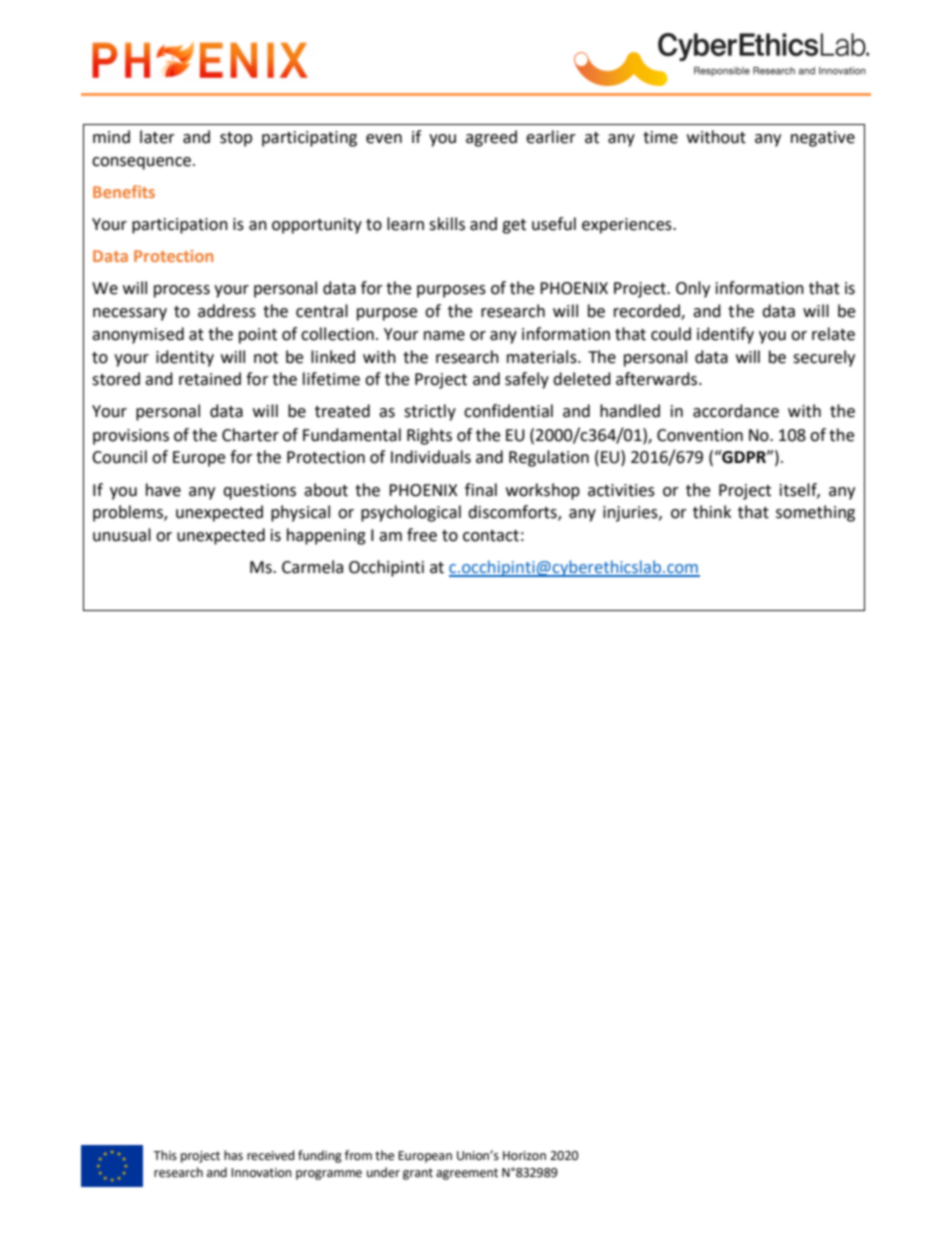 The height and width of the document is (1233, 952). I want to click on unusual, so click(122, 535).
